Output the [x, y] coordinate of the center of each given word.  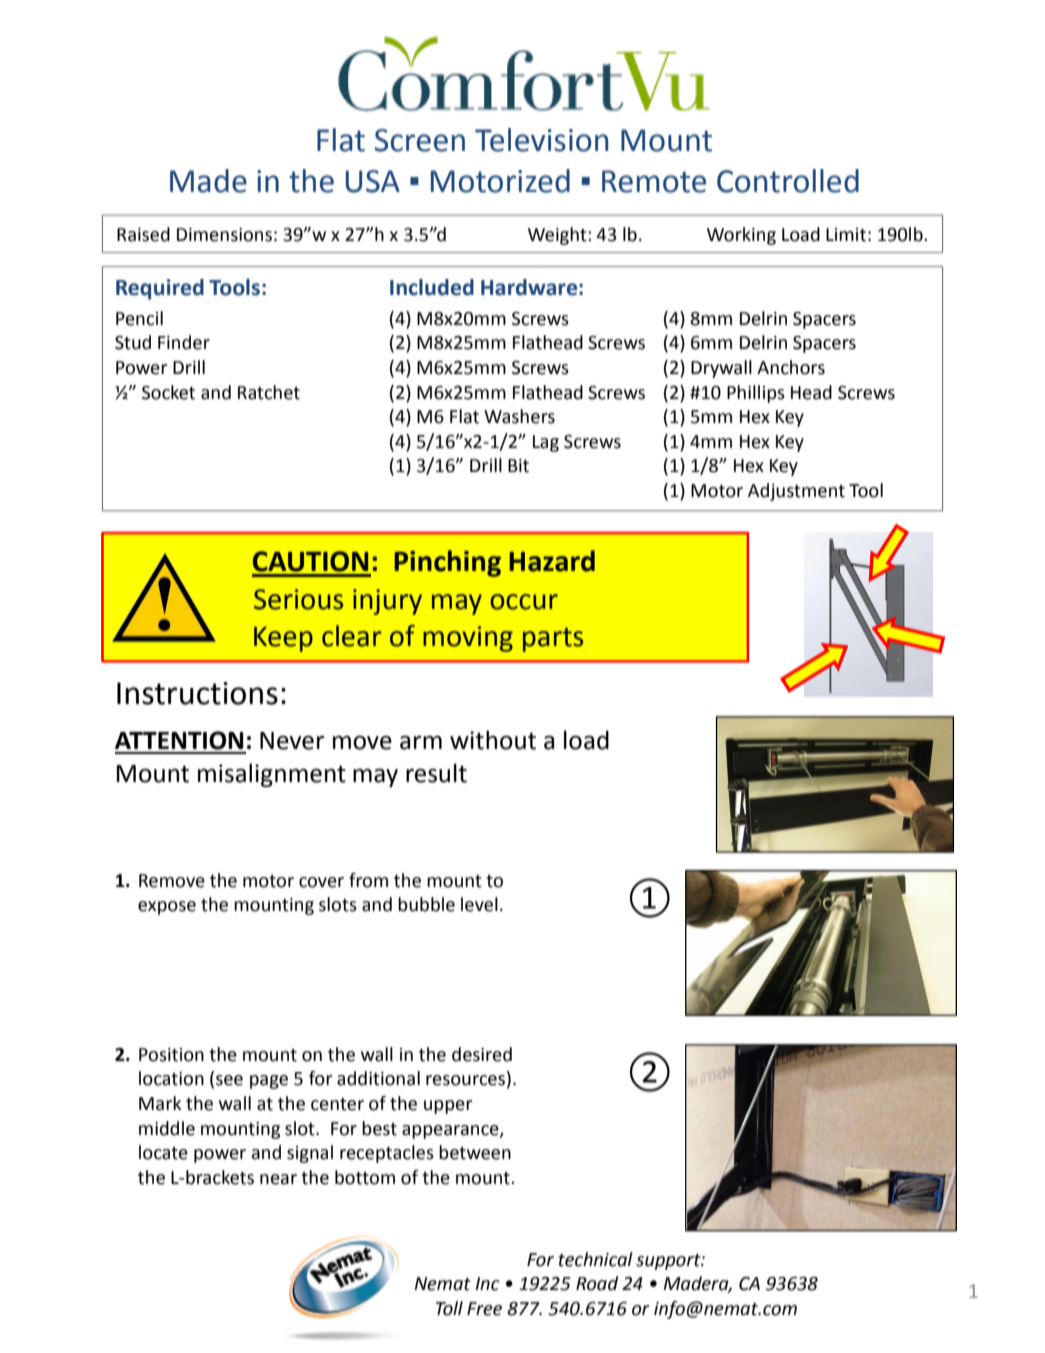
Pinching [447, 563]
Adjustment [796, 492]
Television [541, 140]
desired [482, 1054]
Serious [298, 599]
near [278, 1179]
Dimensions [224, 235]
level [479, 904]
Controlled [788, 181]
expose [167, 908]
